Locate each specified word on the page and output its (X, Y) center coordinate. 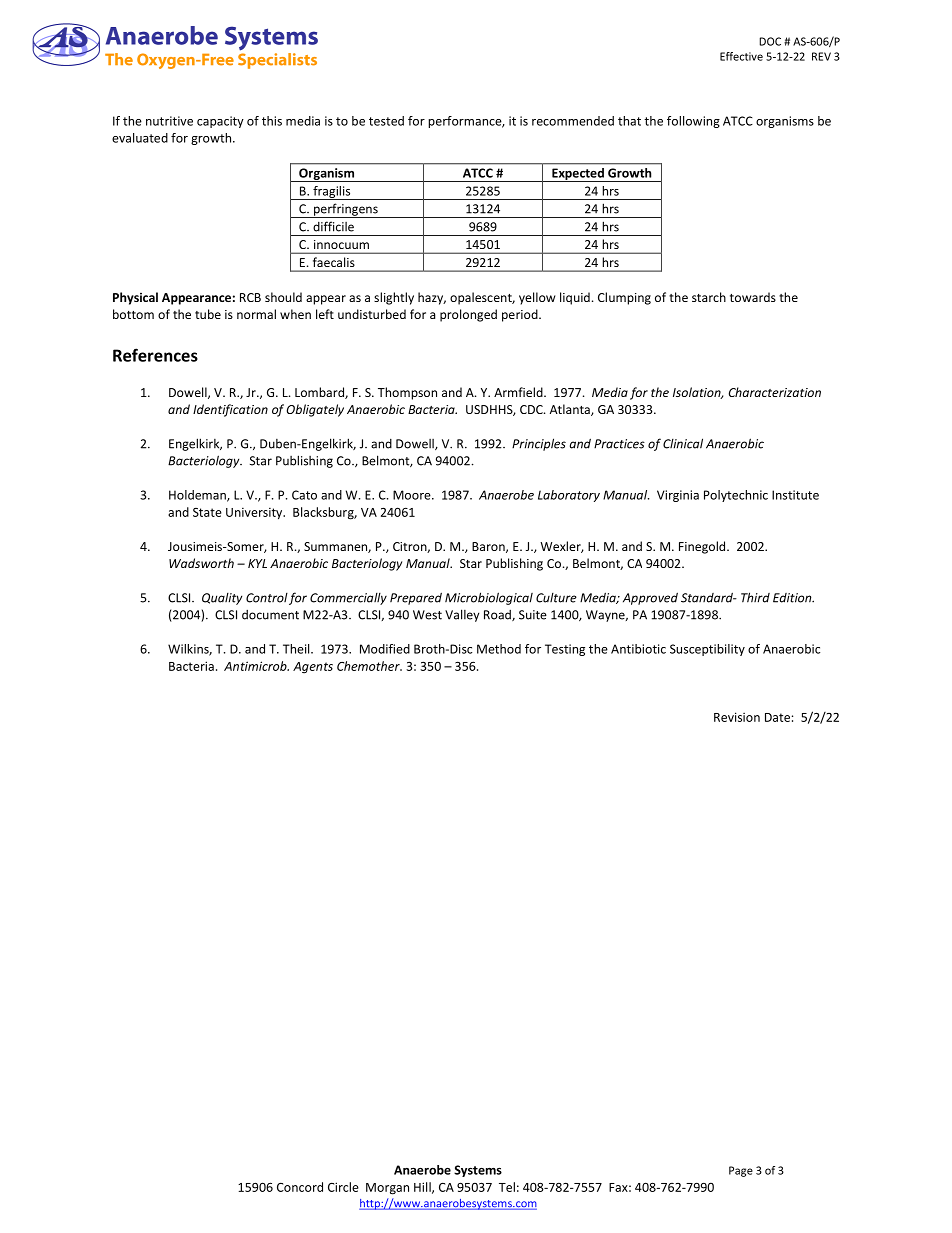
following (693, 122)
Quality (222, 599)
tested (386, 121)
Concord (300, 1187)
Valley (462, 615)
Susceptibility (707, 650)
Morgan (387, 1189)
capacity (220, 122)
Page (741, 1171)
